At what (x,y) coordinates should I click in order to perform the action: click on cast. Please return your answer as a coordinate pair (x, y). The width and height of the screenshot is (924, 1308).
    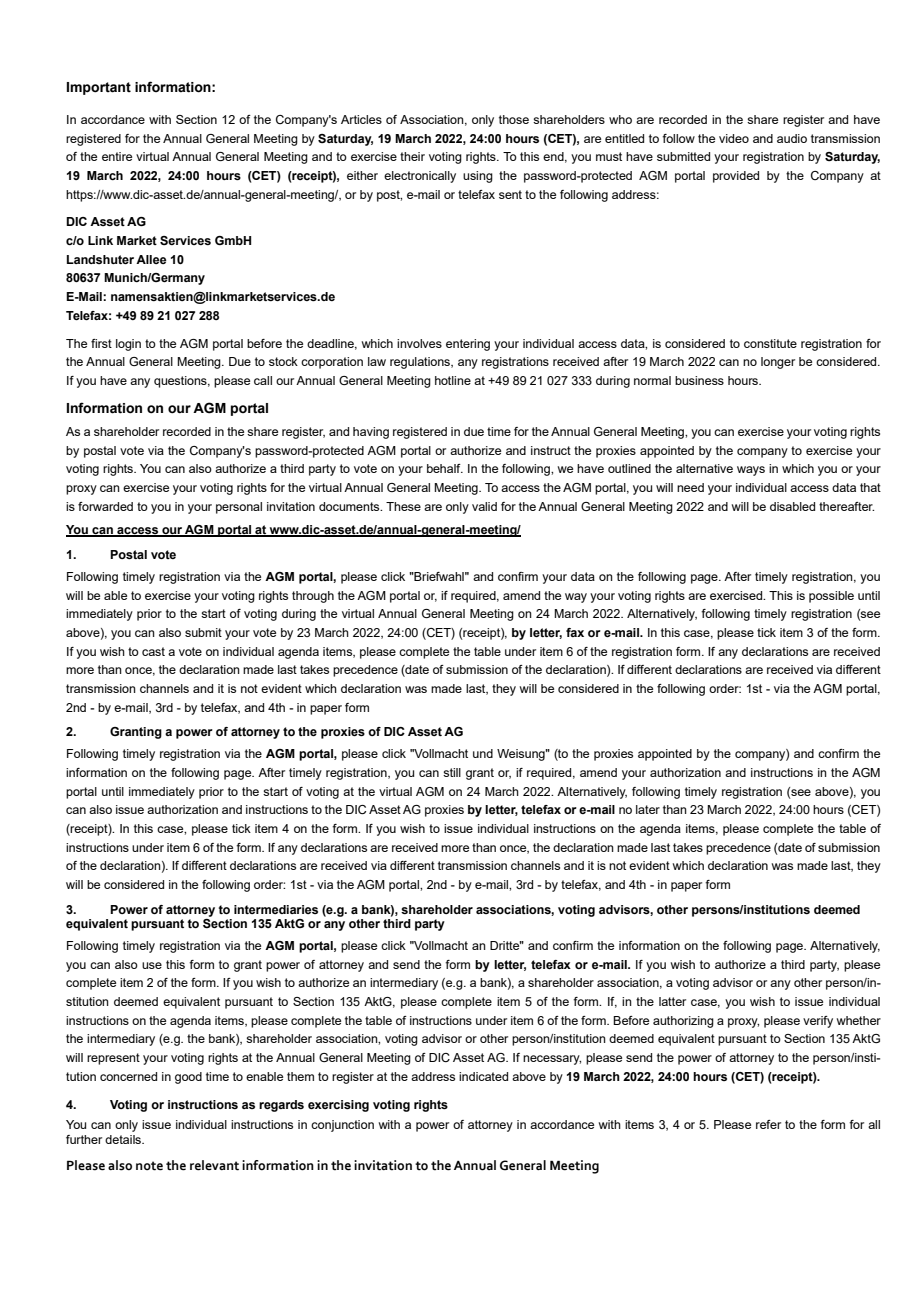
    Looking at the image, I should click on (153, 651).
